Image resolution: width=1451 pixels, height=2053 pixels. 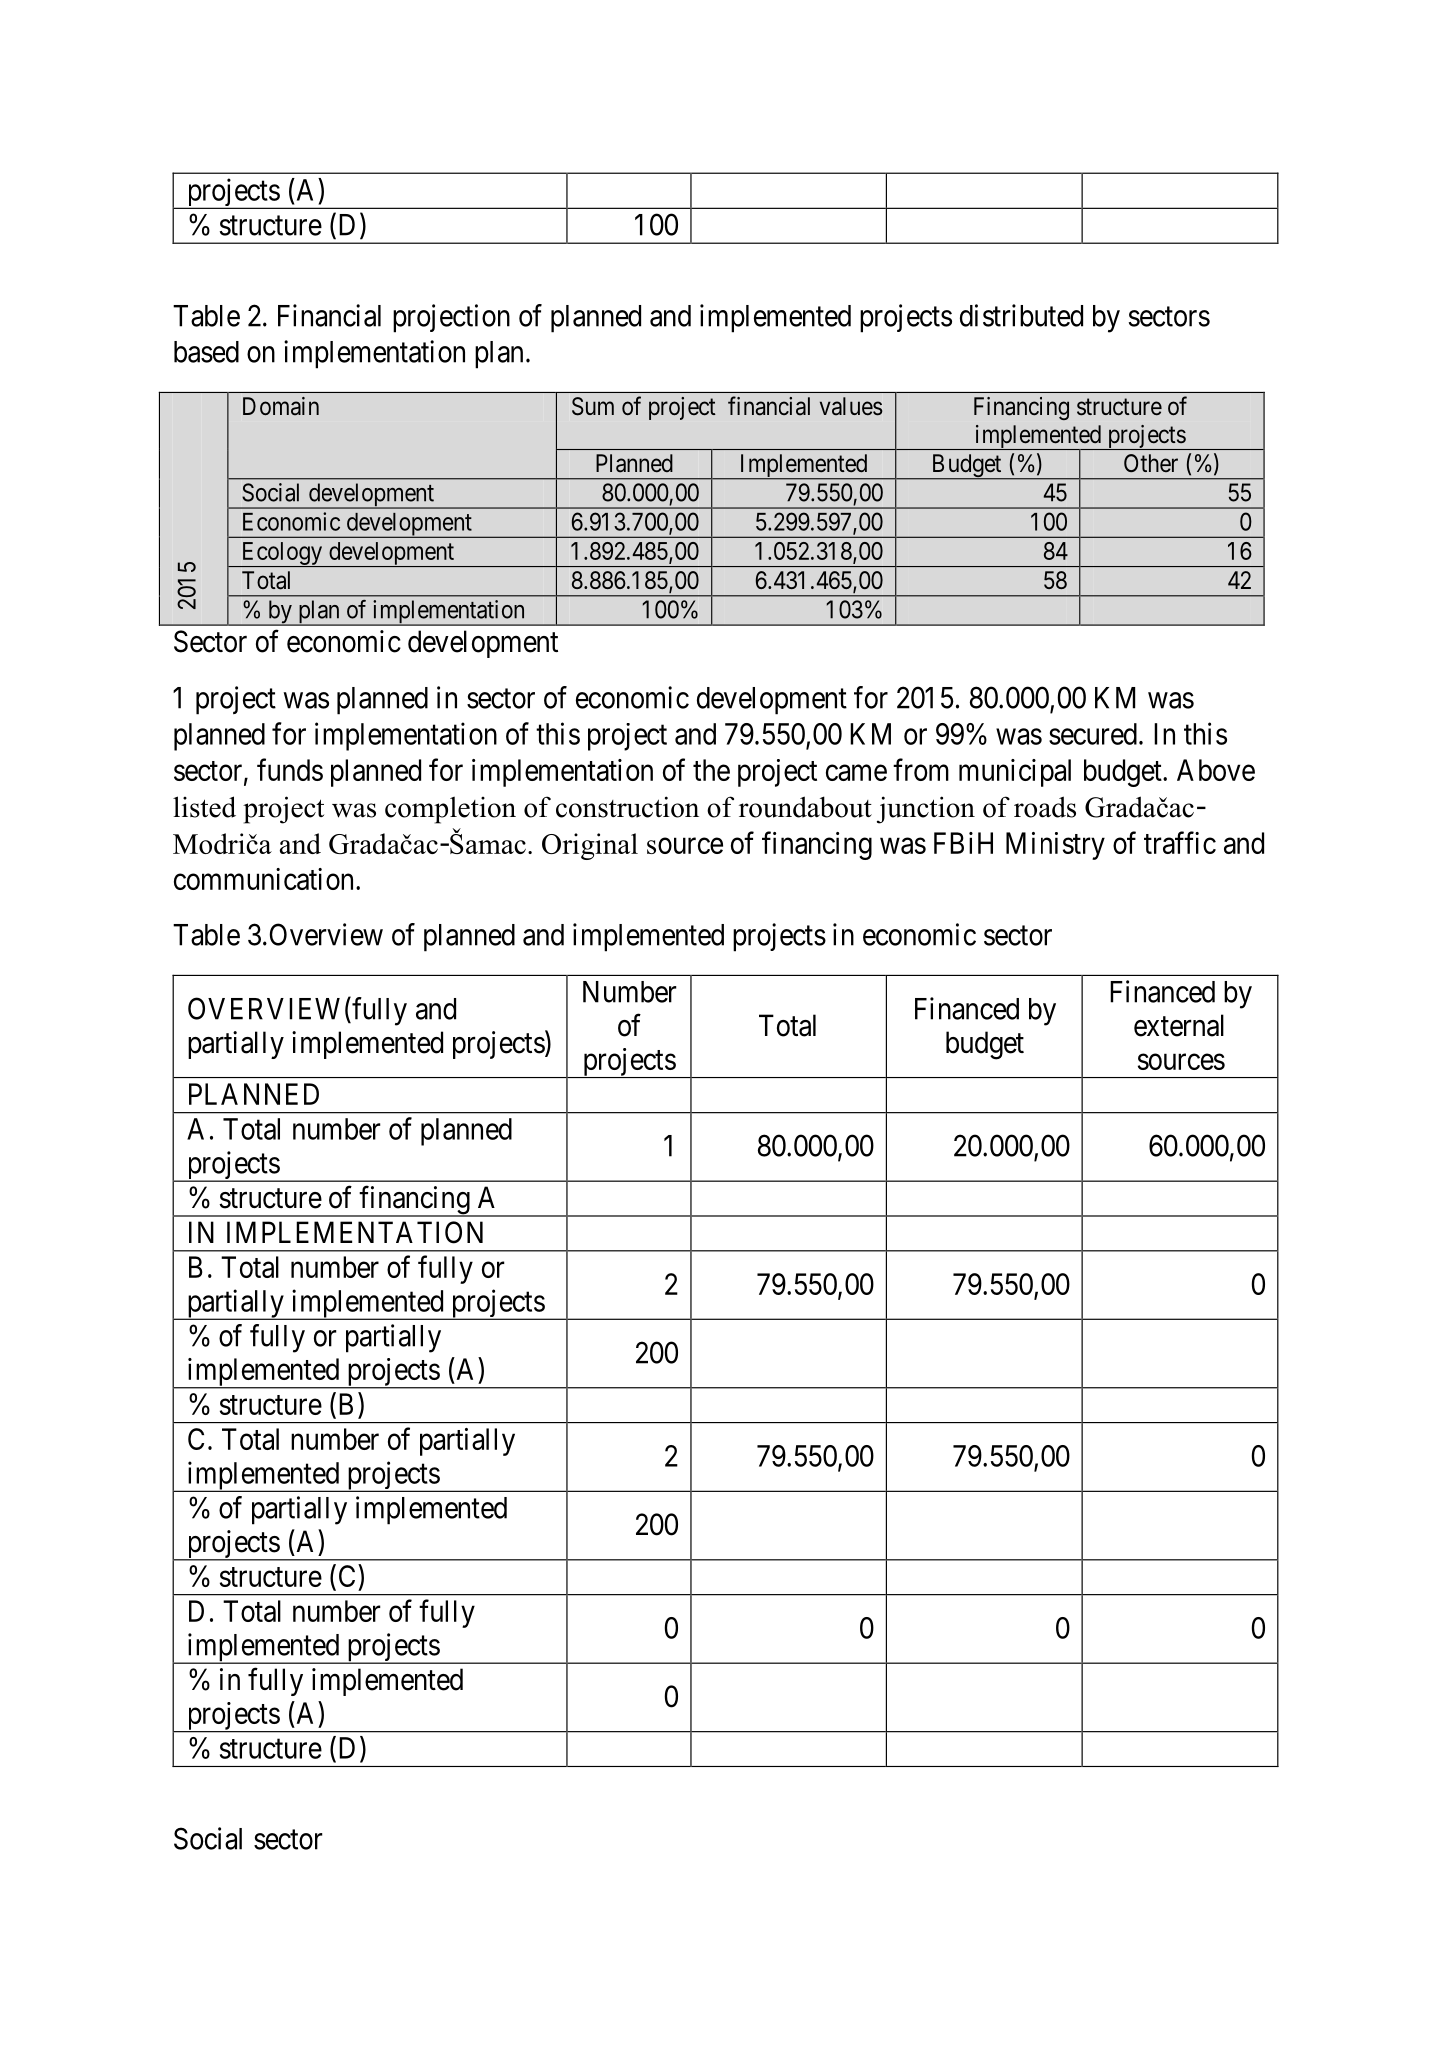 I want to click on external, so click(x=1179, y=1025).
